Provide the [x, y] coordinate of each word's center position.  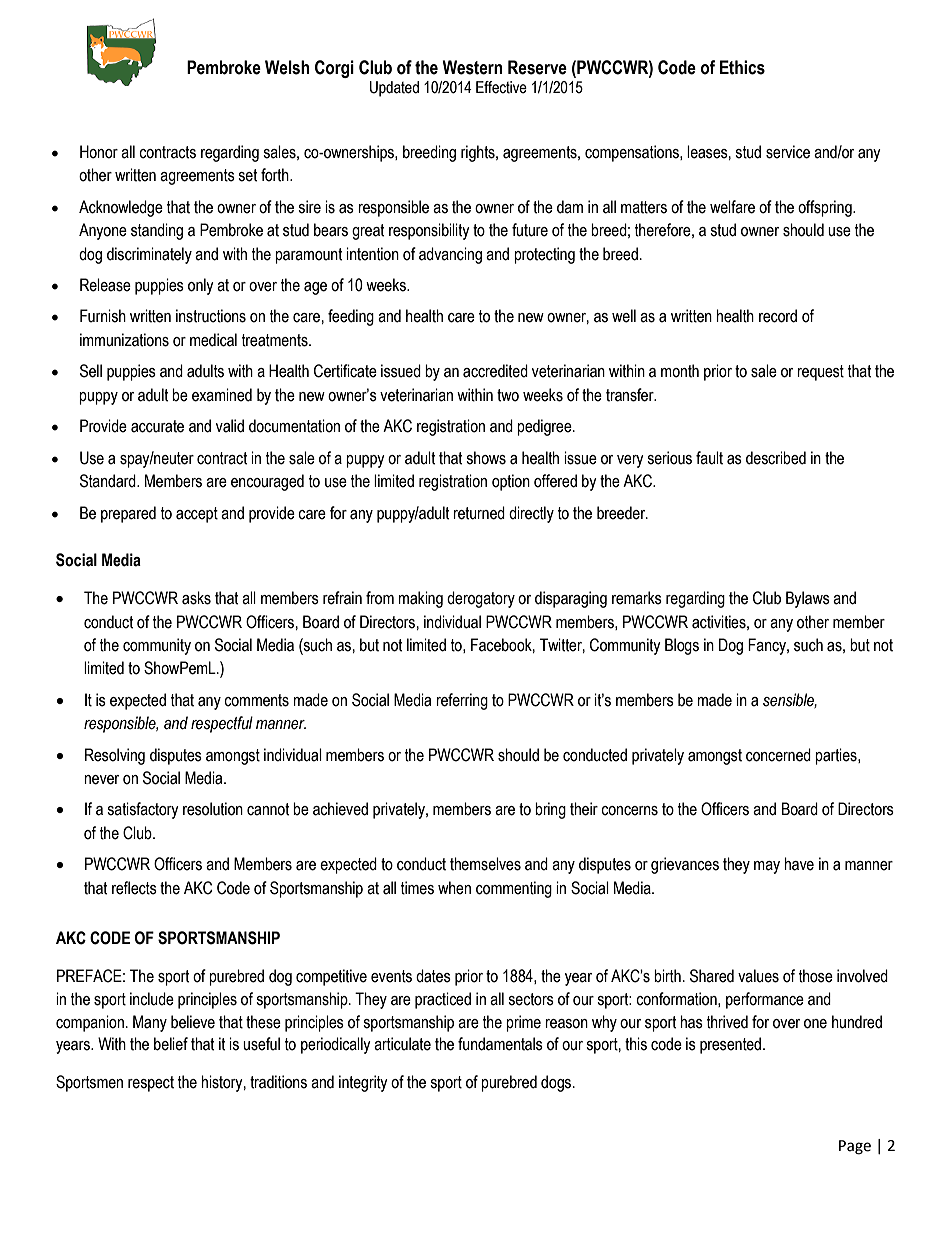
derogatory [481, 599]
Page [855, 1147]
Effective [501, 87]
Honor [99, 152]
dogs [557, 1083]
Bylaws [808, 599]
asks [196, 598]
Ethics [742, 67]
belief [171, 1044]
